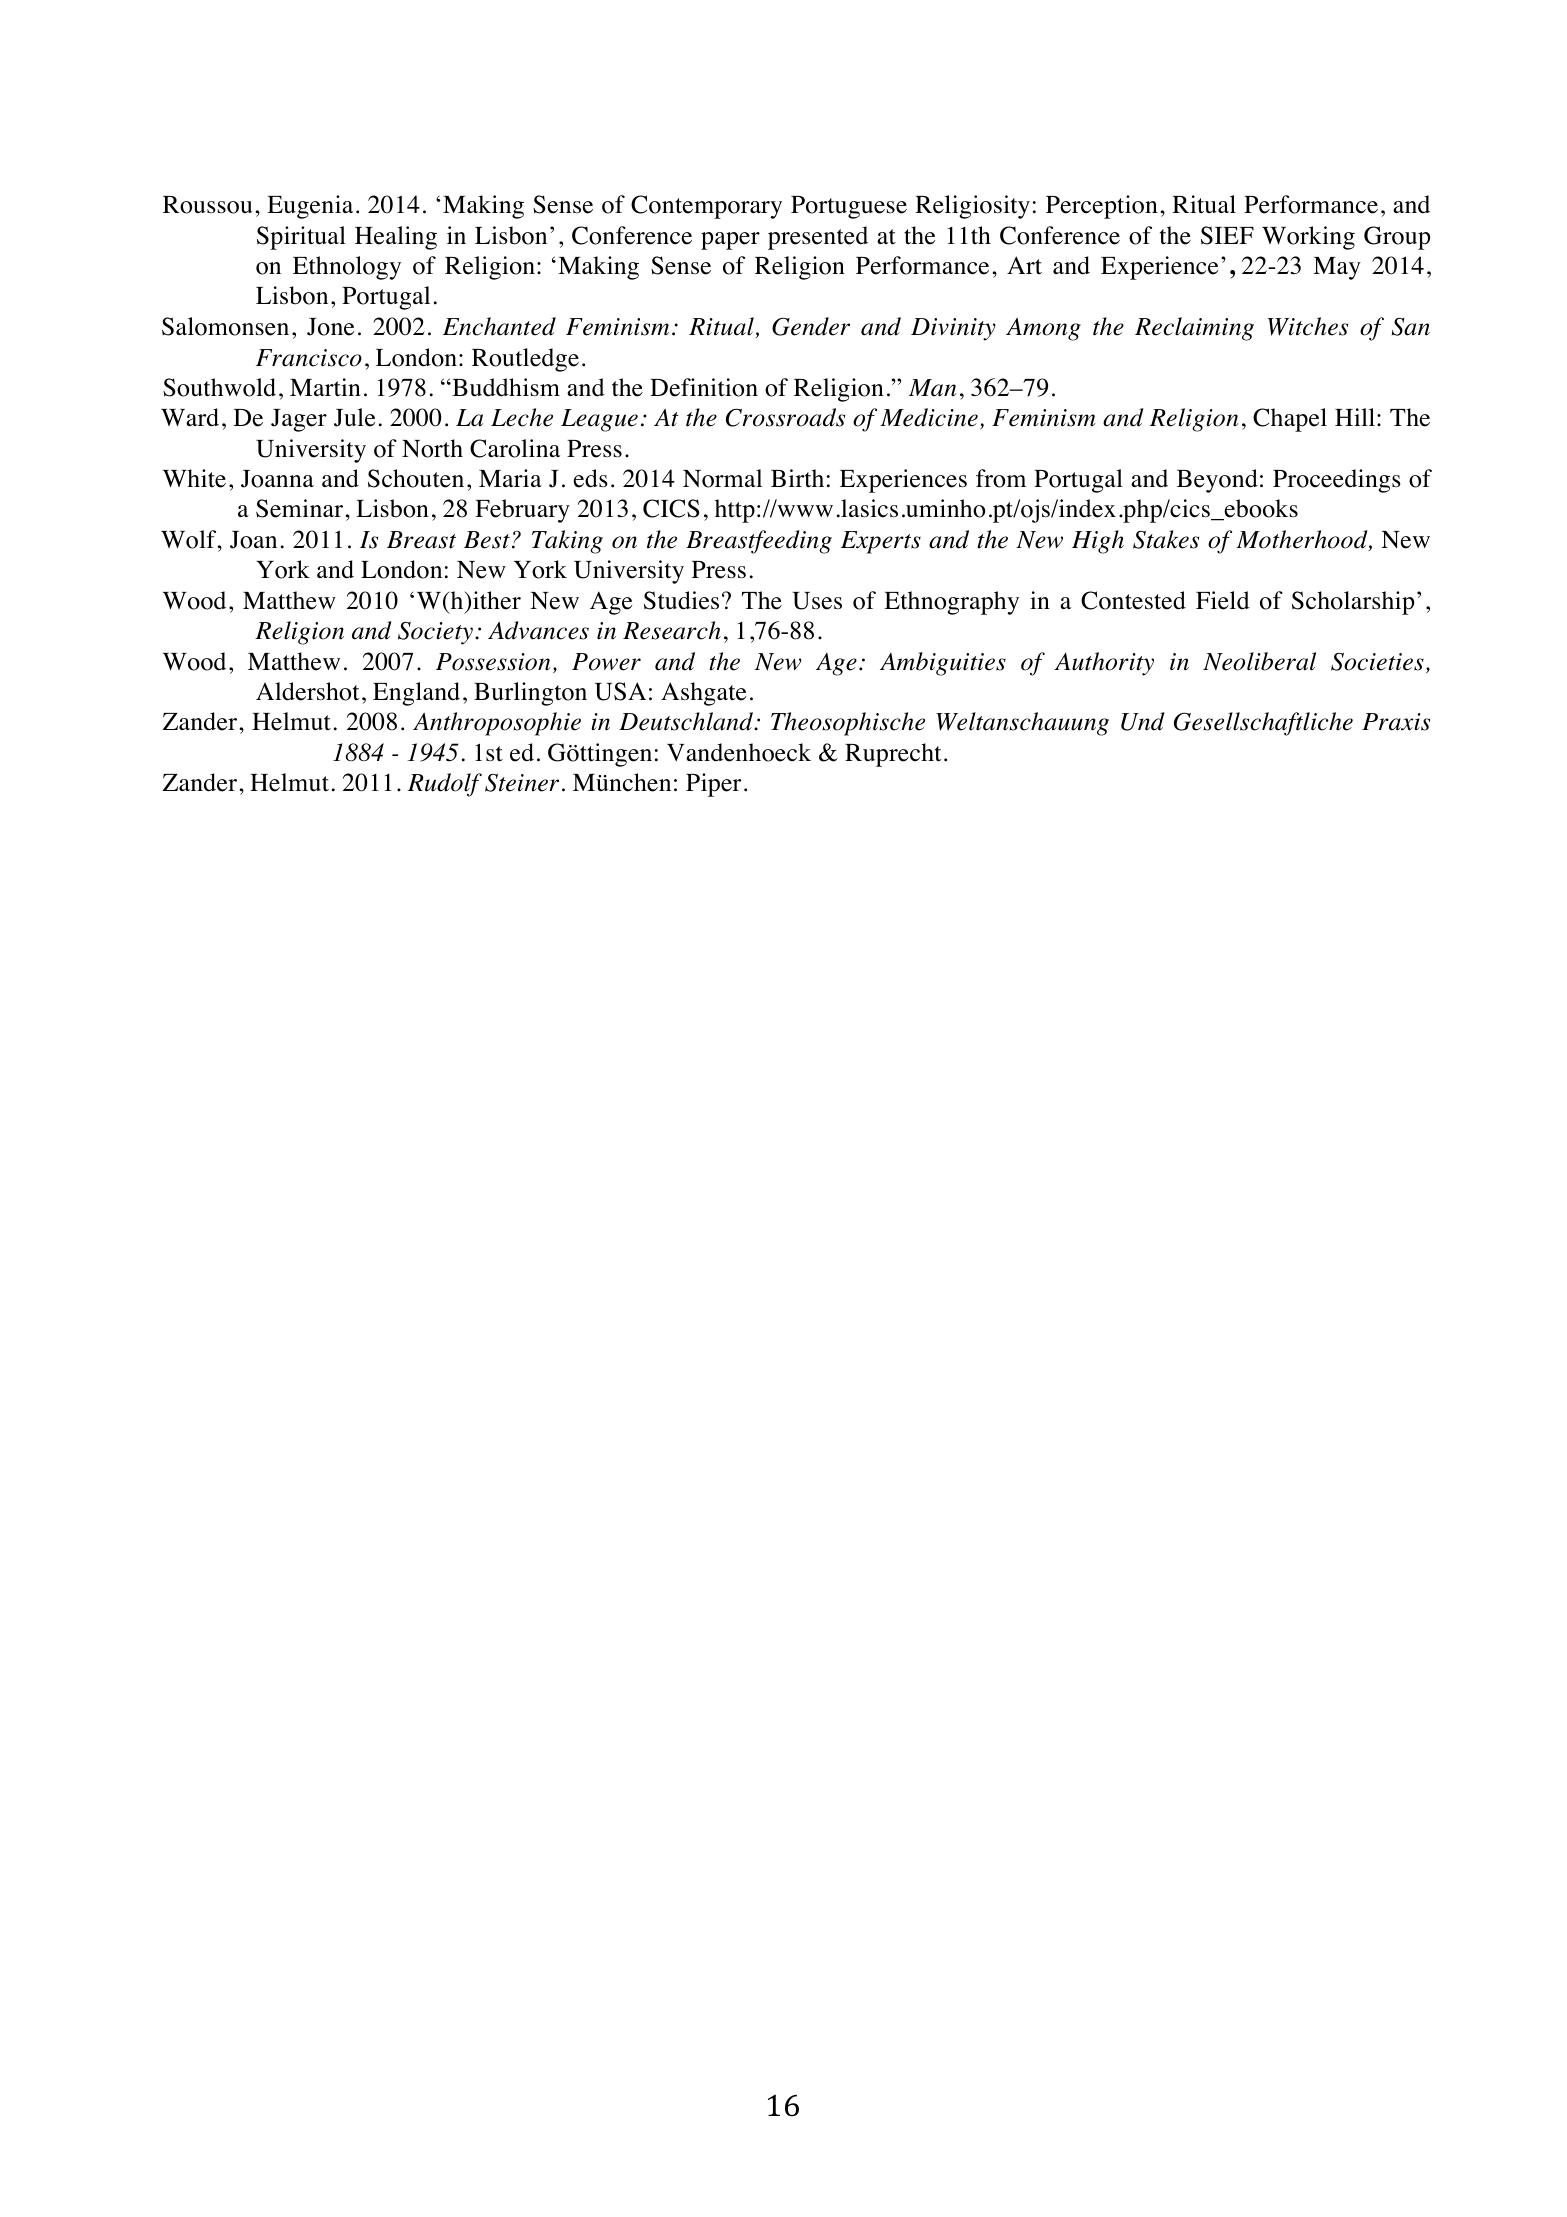  Describe the element at coordinates (818, 238) in the document. I see `presented` at that location.
